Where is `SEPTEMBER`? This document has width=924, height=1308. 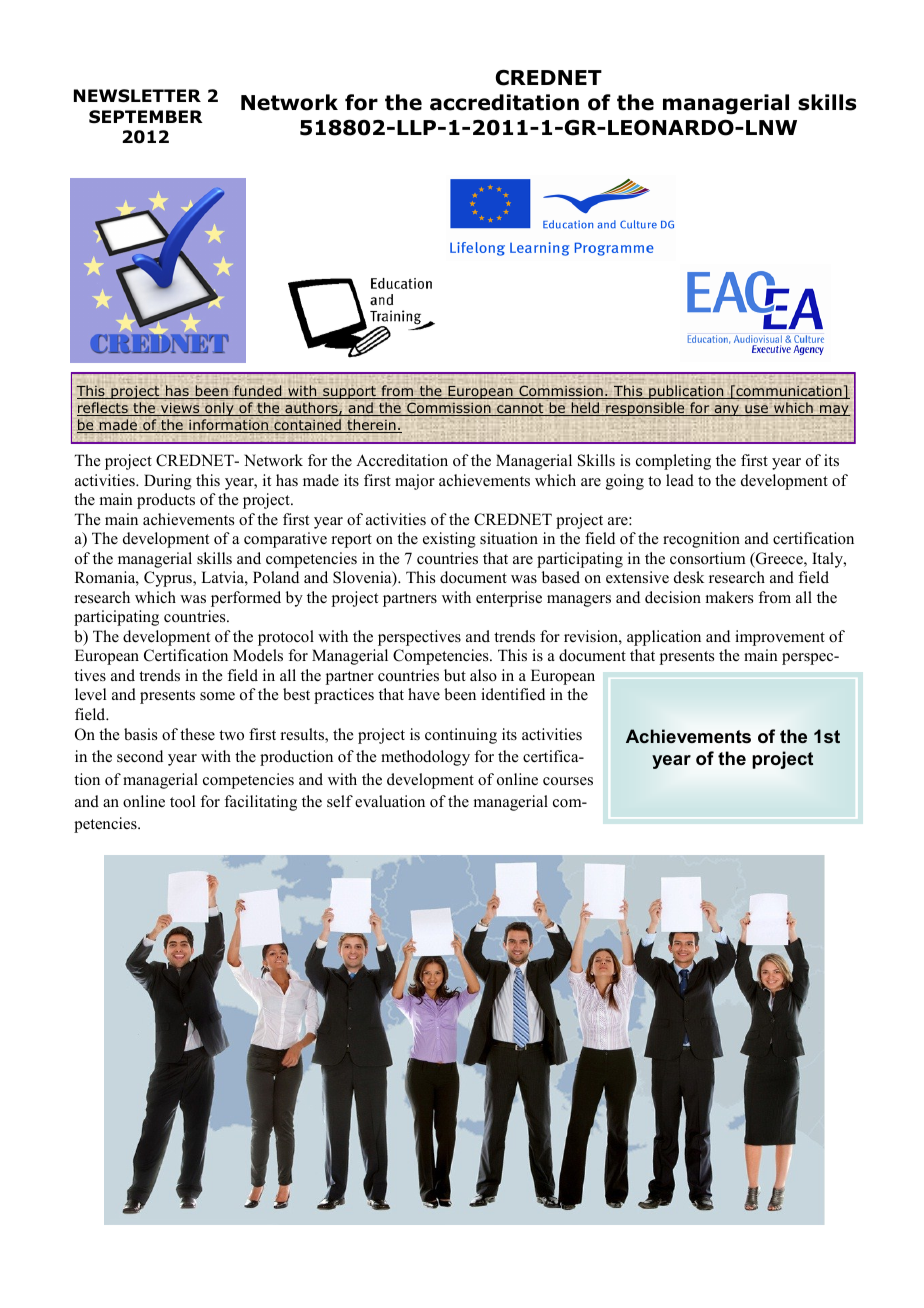
SEPTEMBER is located at coordinates (146, 117).
